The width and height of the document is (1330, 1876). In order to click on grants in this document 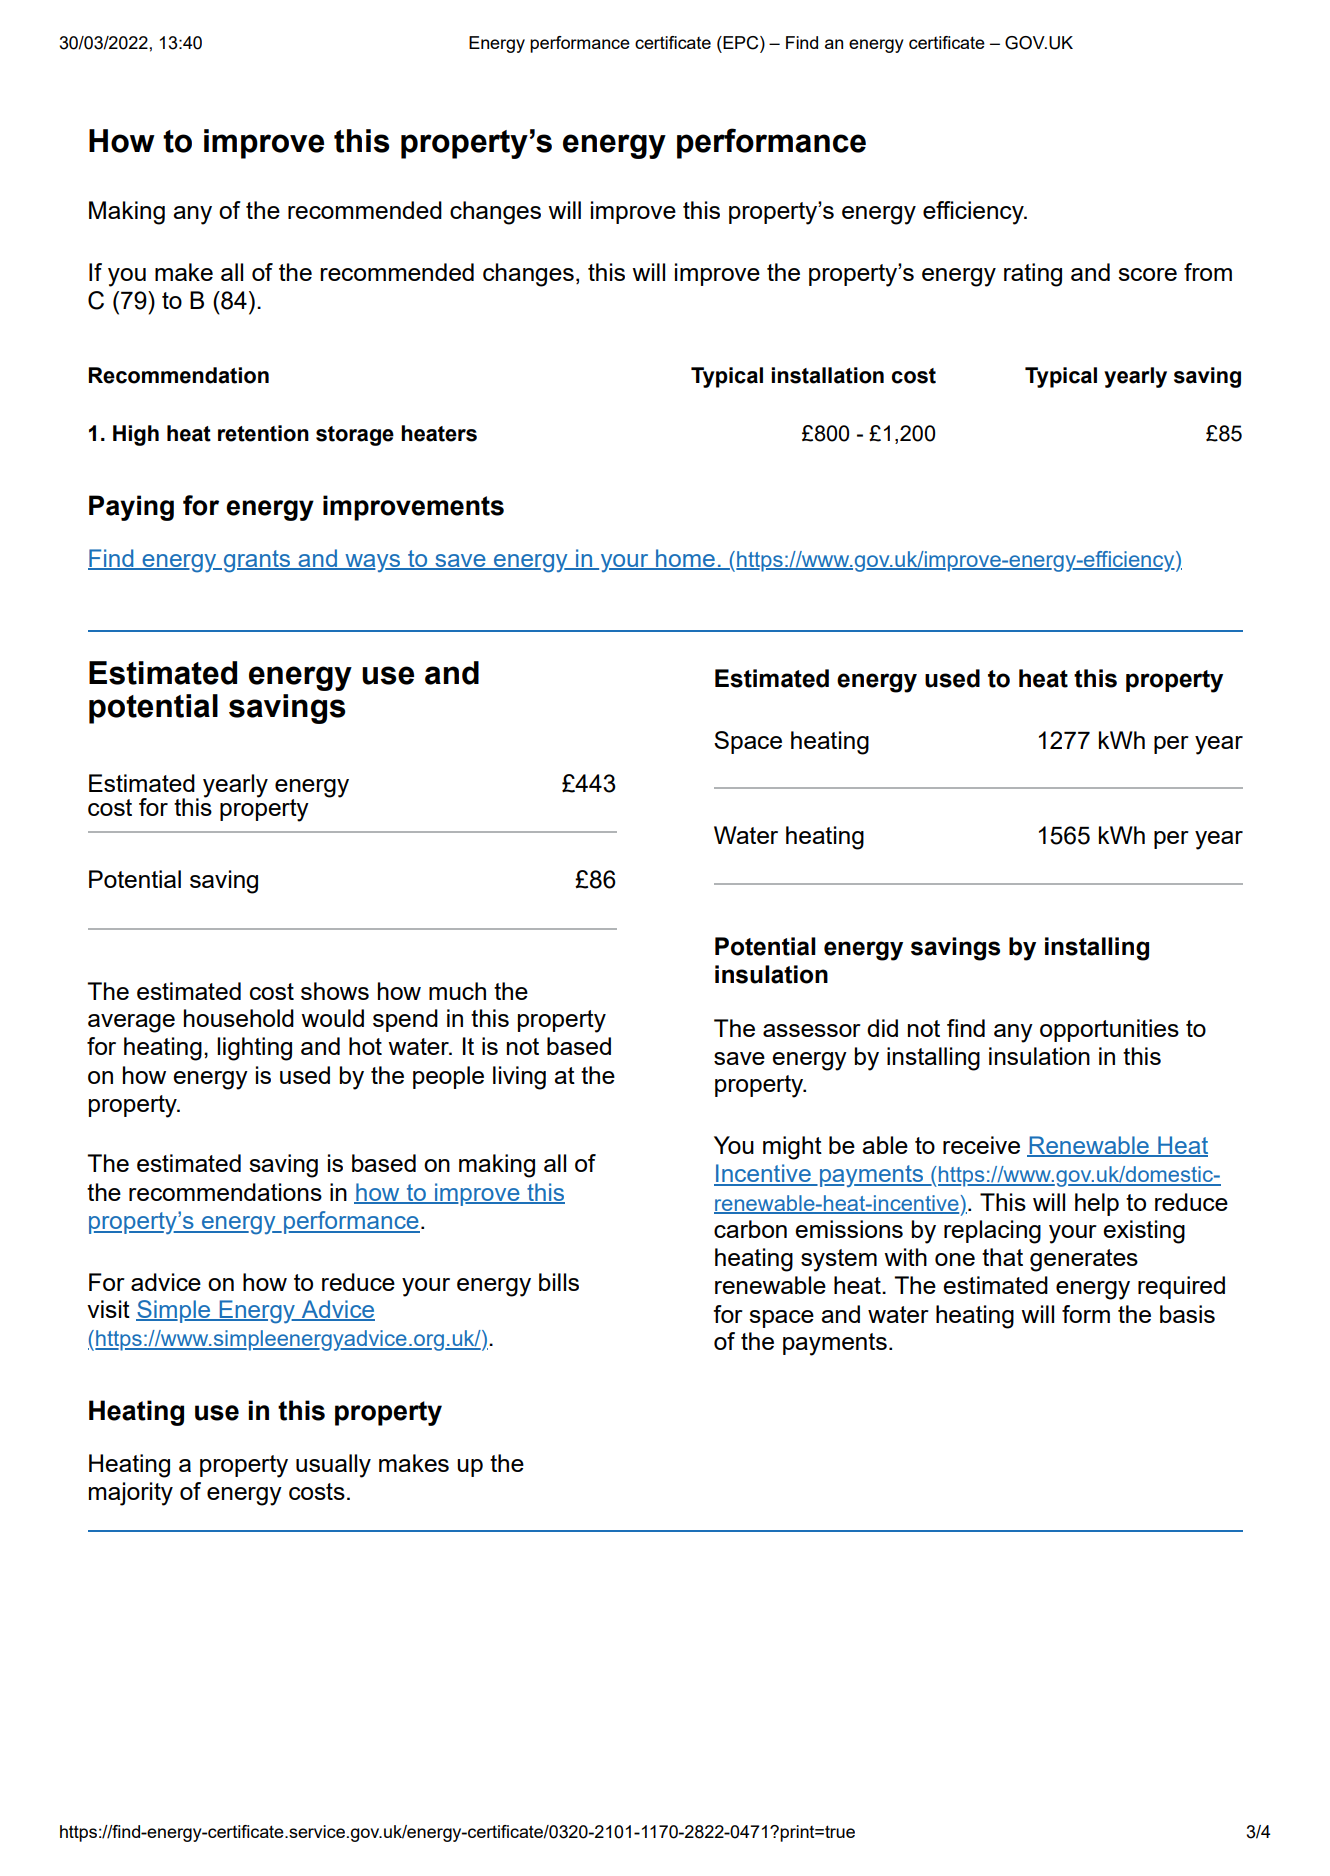, I will do `click(258, 561)`.
